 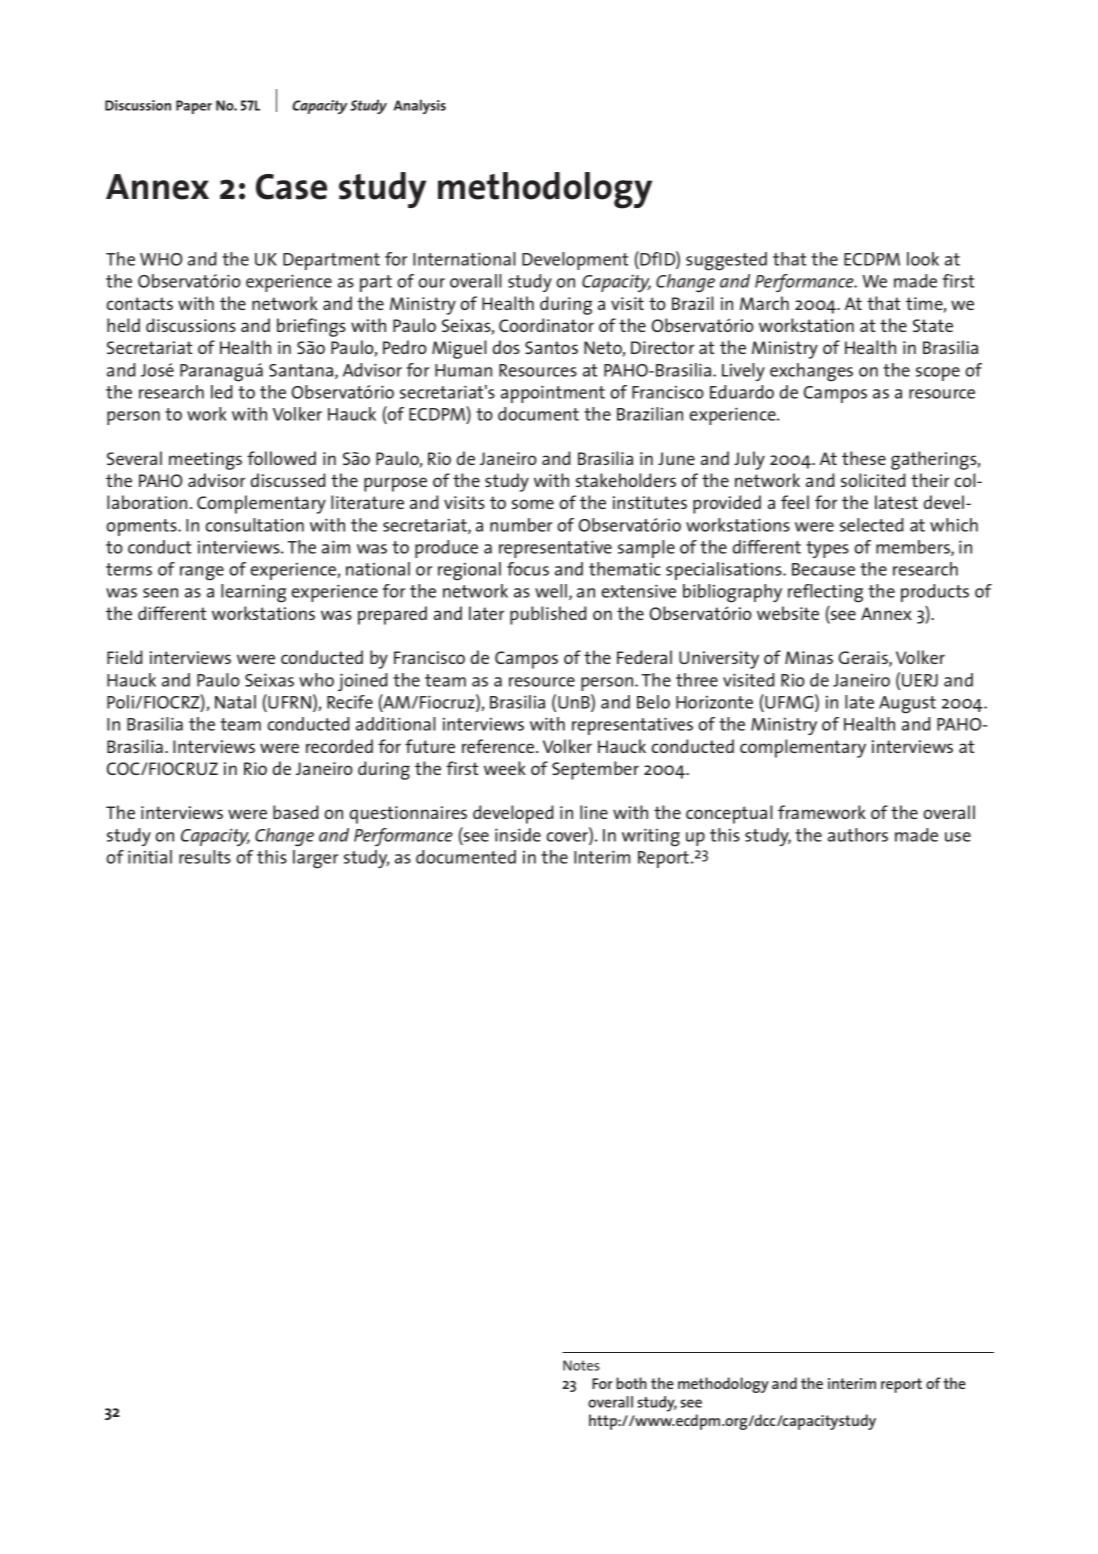 What do you see at coordinates (194, 107) in the document?
I see `Paper` at bounding box center [194, 107].
